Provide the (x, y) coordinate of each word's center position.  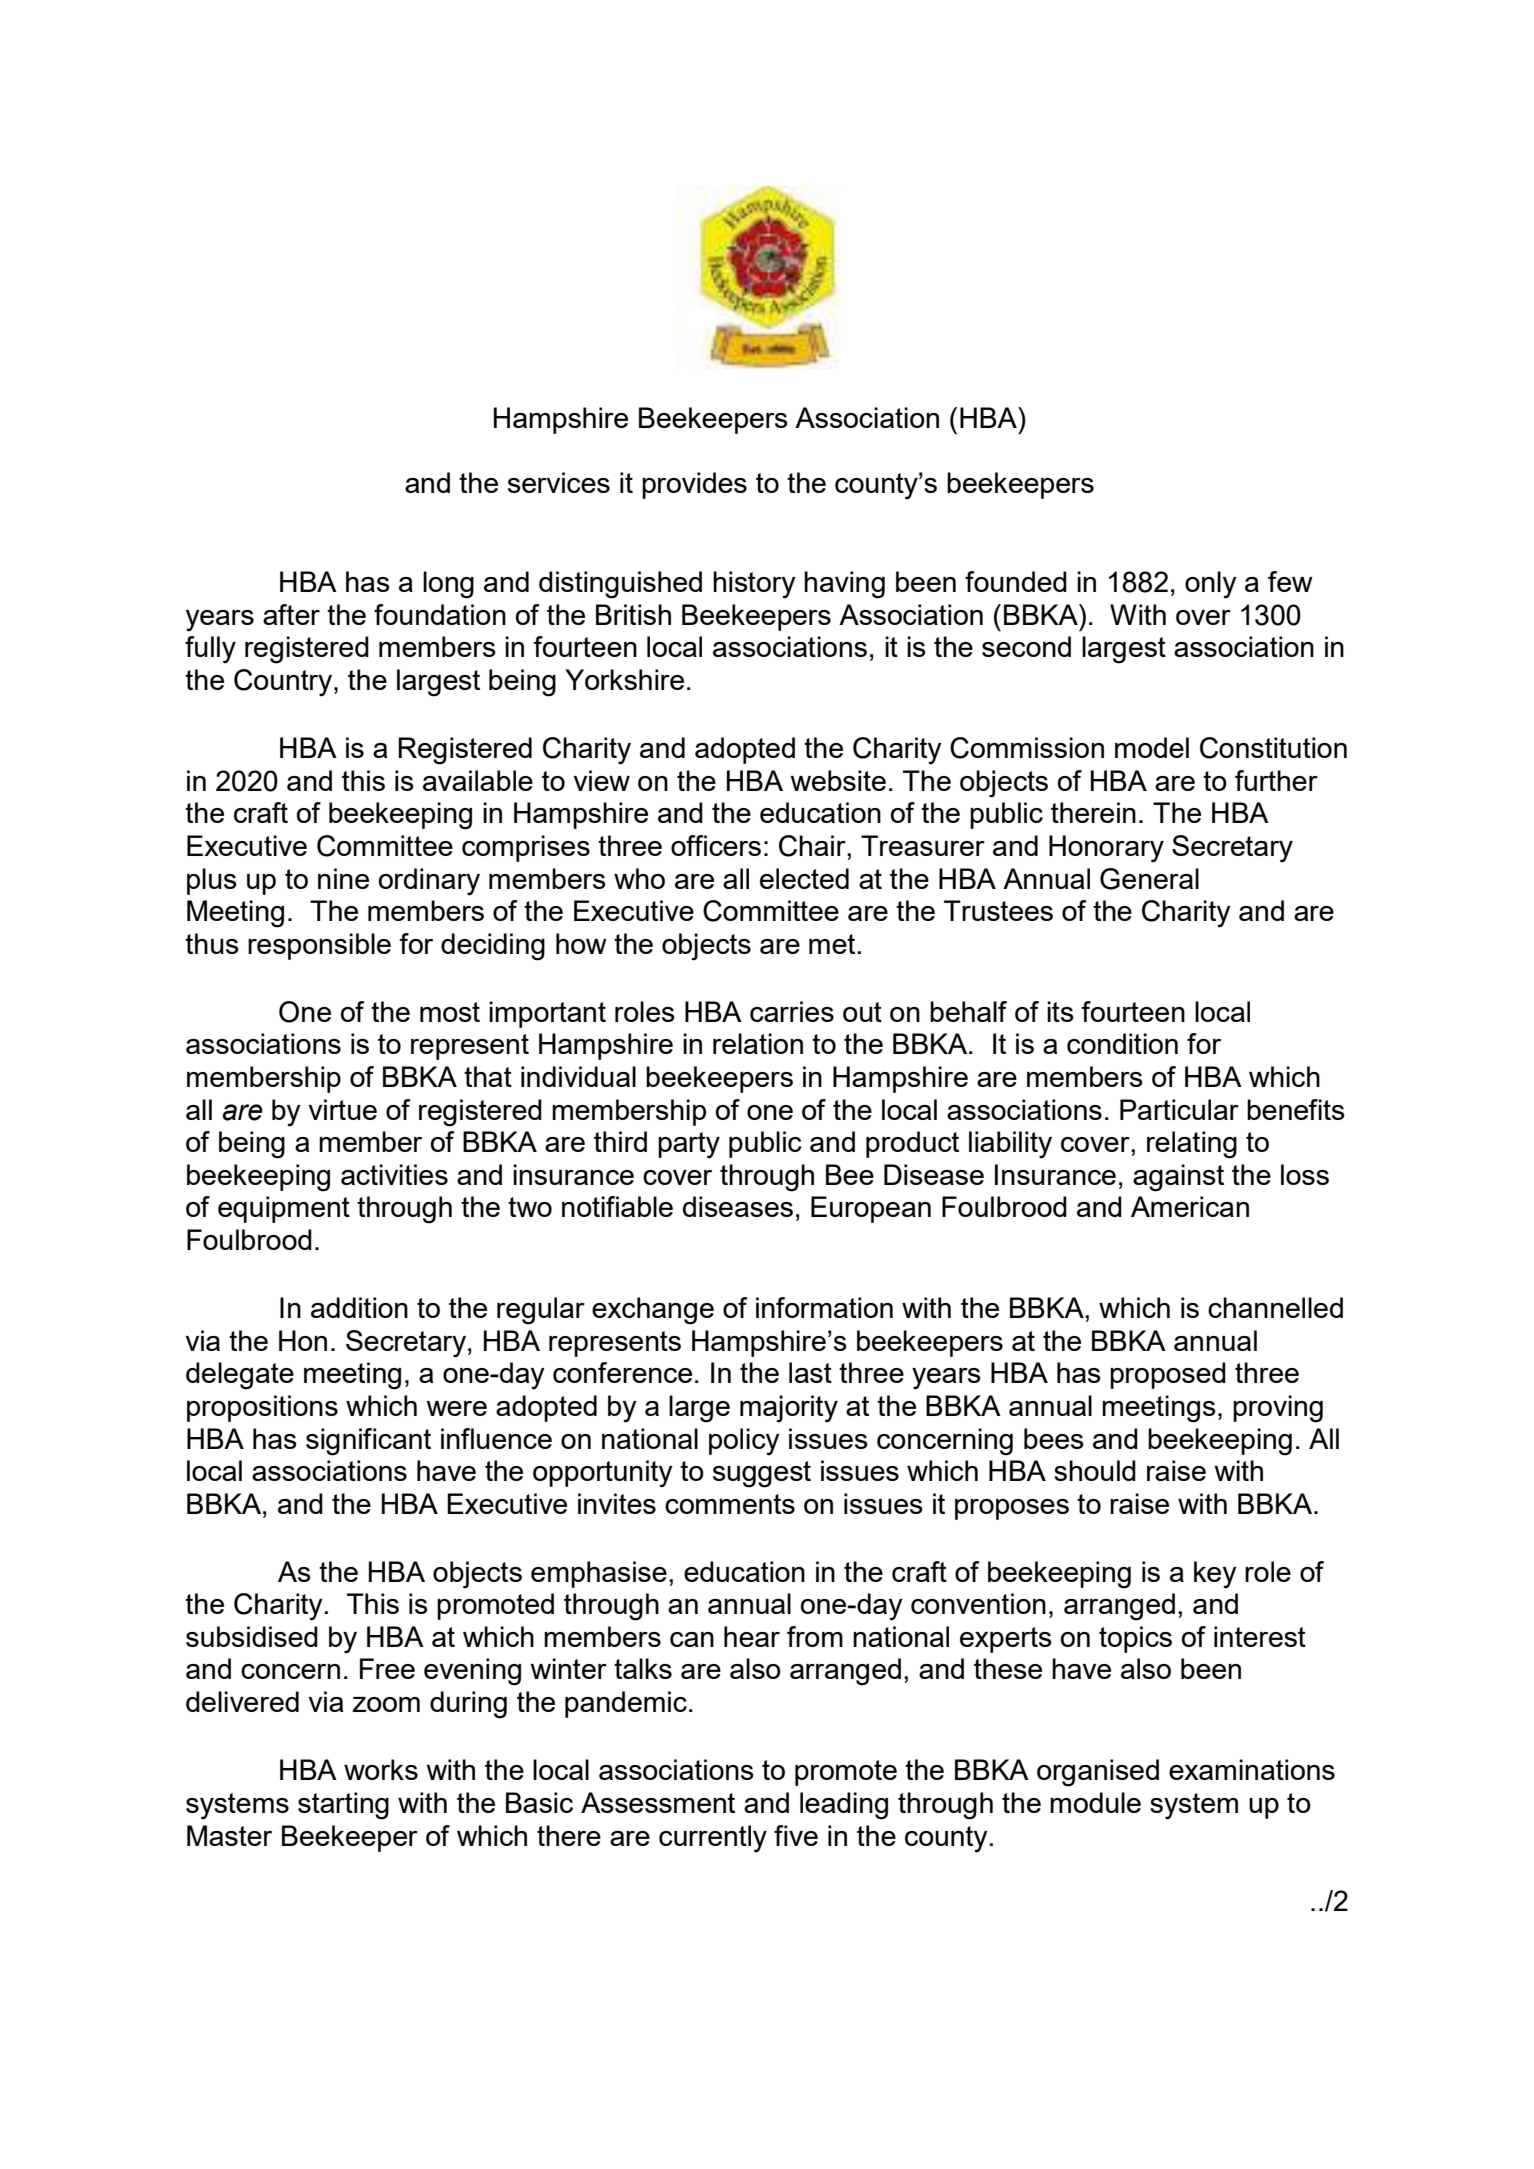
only (1211, 585)
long (448, 585)
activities (394, 1174)
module (1095, 1802)
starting (343, 1806)
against (1178, 1178)
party (689, 1145)
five (796, 1835)
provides (694, 485)
